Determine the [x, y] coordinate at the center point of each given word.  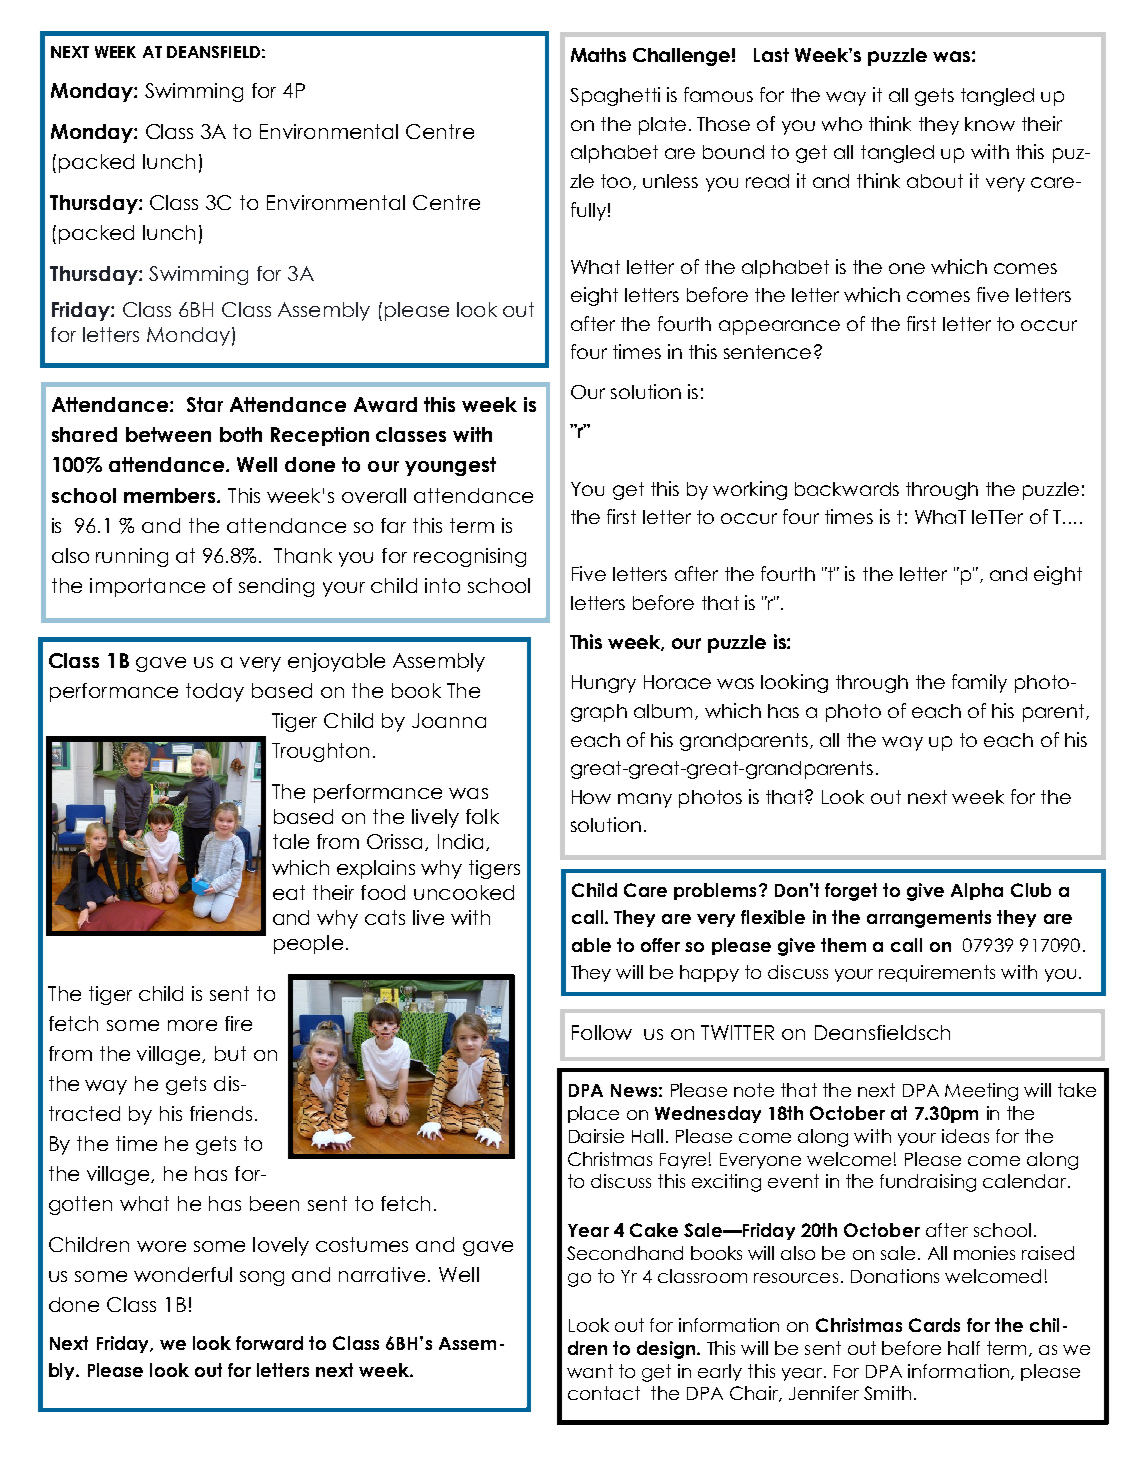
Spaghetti [615, 96]
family [979, 683]
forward [269, 1343]
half [964, 1348]
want [590, 1371]
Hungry [604, 684]
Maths [598, 55]
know [990, 124]
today [215, 692]
